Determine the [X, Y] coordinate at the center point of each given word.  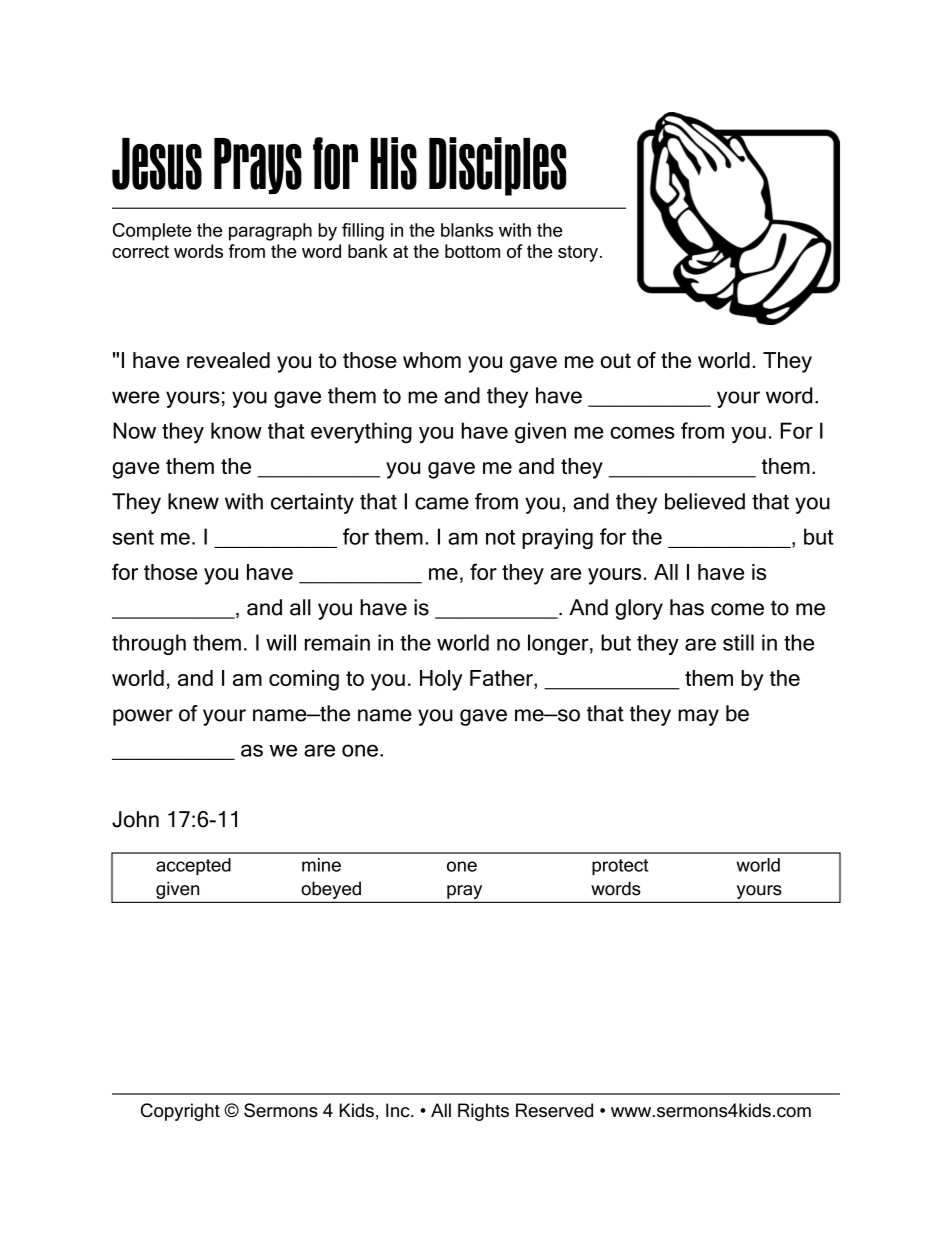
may [698, 717]
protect [620, 867]
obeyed [331, 890]
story [578, 253]
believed [705, 501]
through [149, 644]
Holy [441, 680]
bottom [472, 251]
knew [193, 501]
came [442, 503]
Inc [399, 1110]
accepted [193, 866]
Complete [152, 232]
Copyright [180, 1112]
